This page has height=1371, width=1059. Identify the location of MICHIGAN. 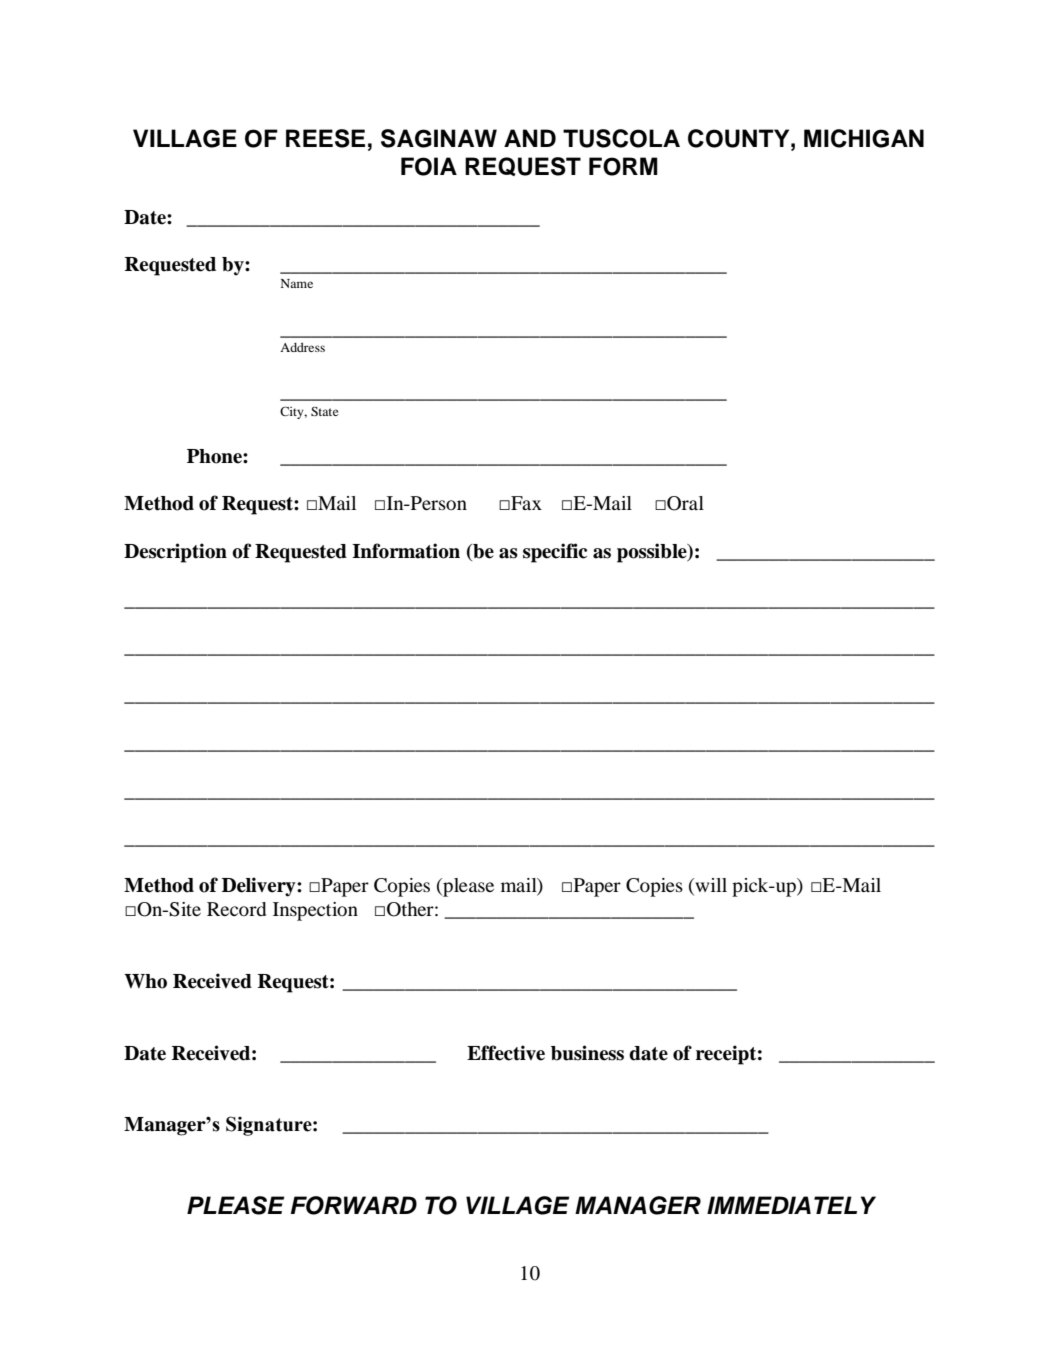
(864, 138).
